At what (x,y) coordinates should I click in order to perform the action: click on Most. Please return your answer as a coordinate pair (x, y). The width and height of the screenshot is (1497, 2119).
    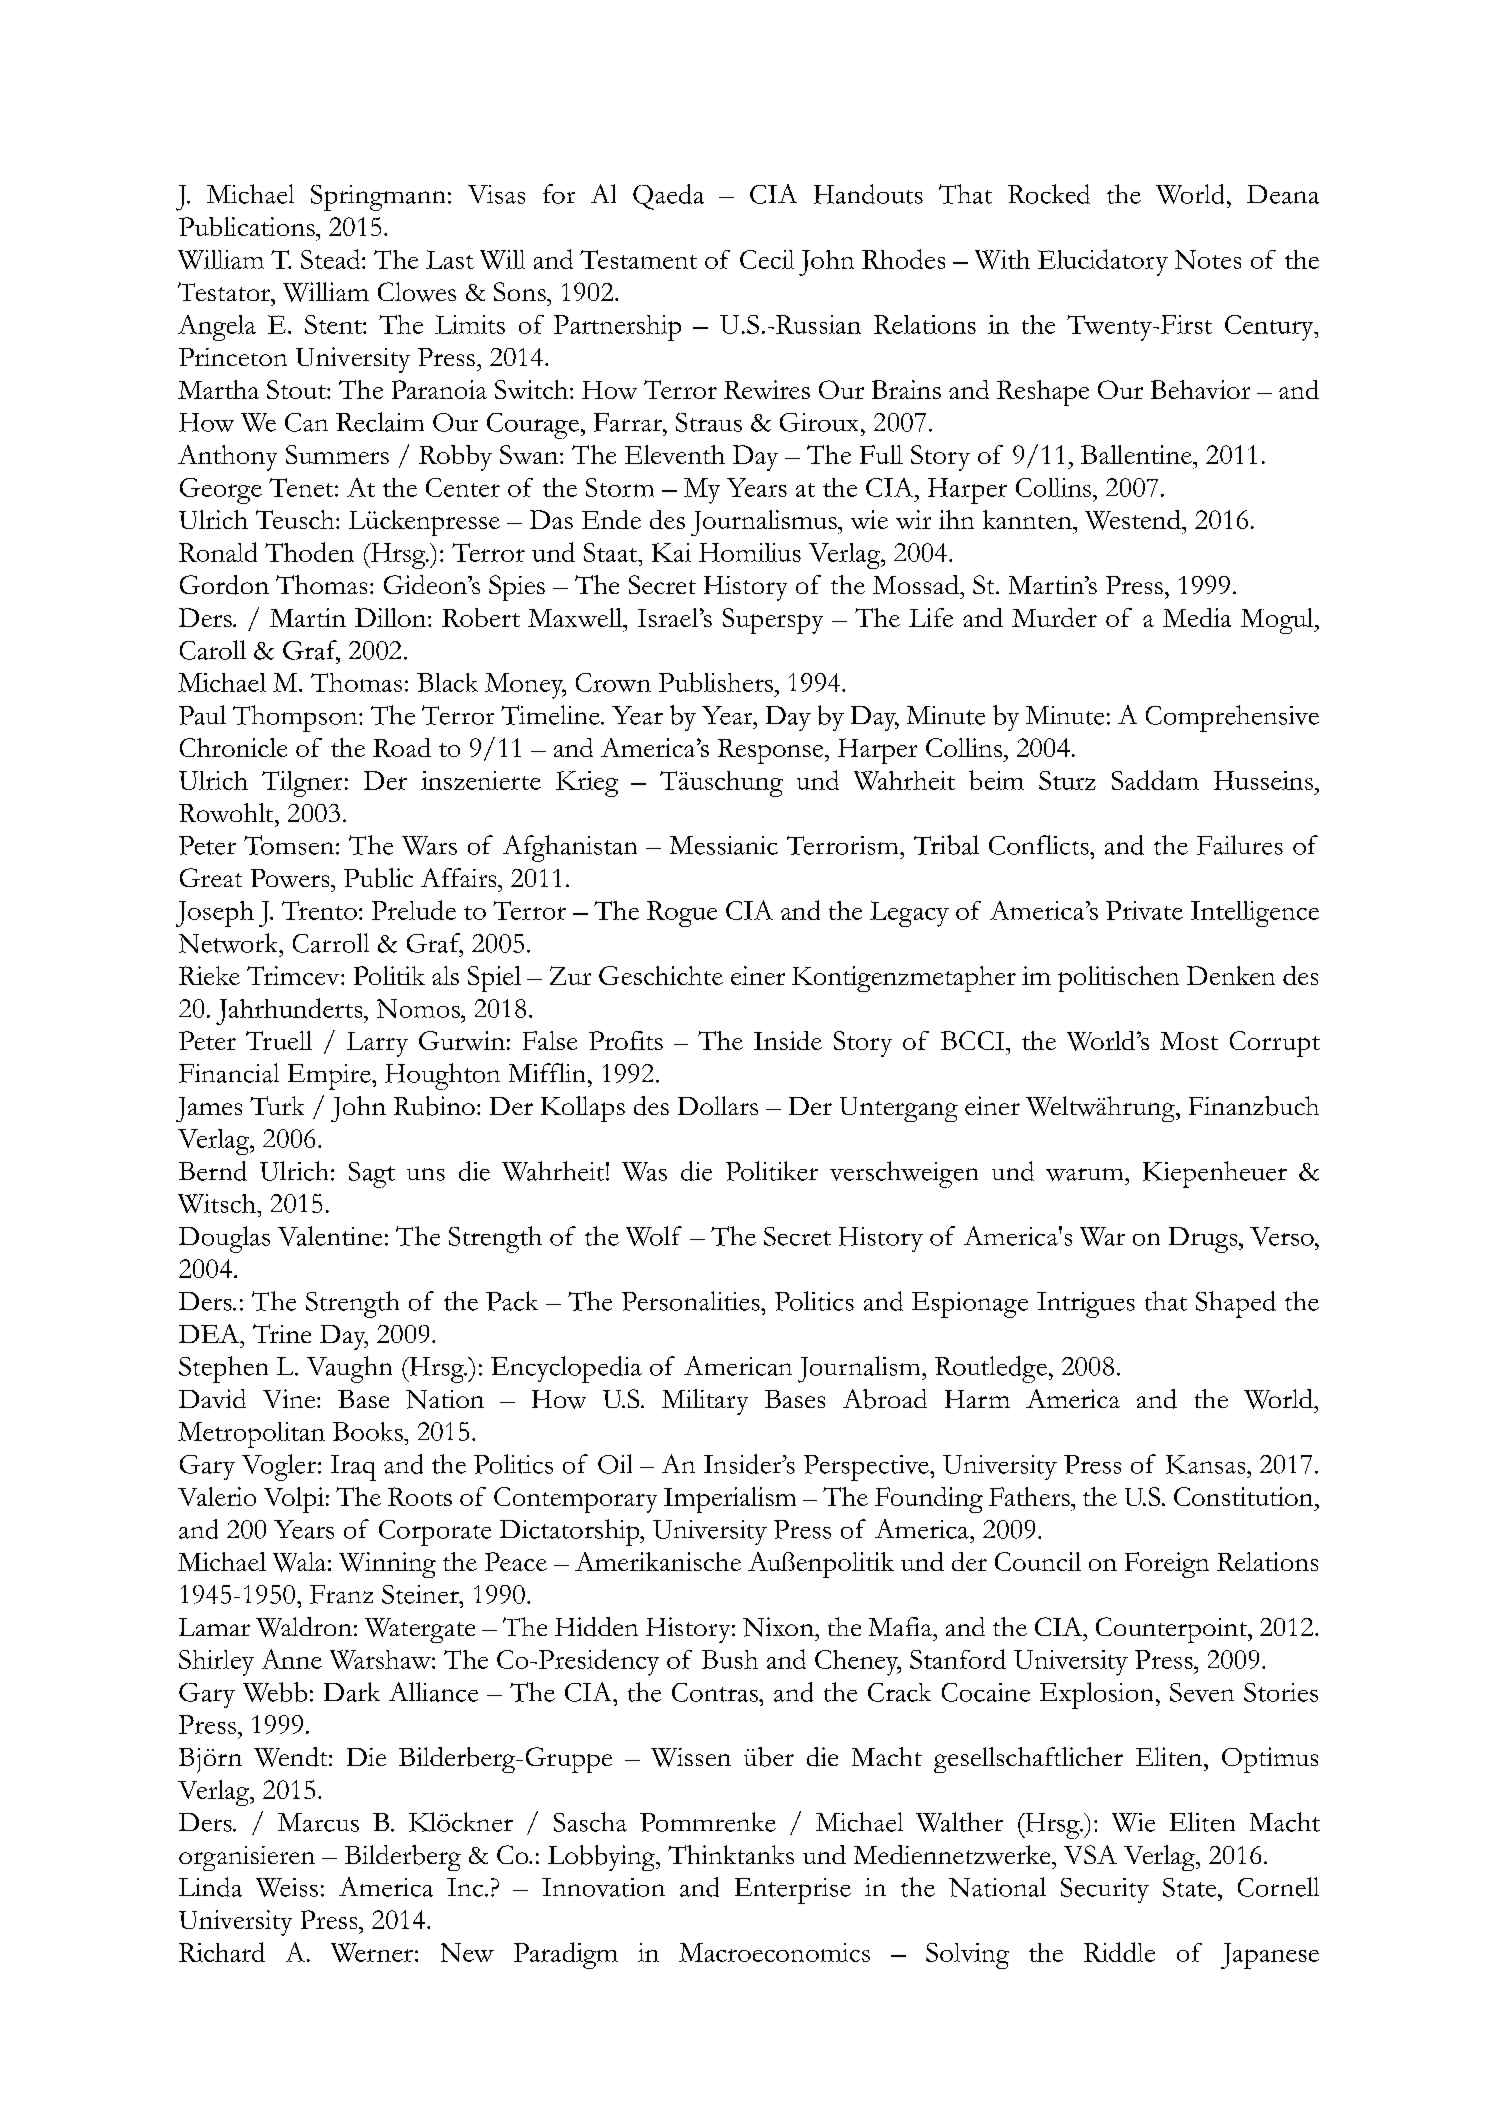
    Looking at the image, I should click on (1189, 1041).
